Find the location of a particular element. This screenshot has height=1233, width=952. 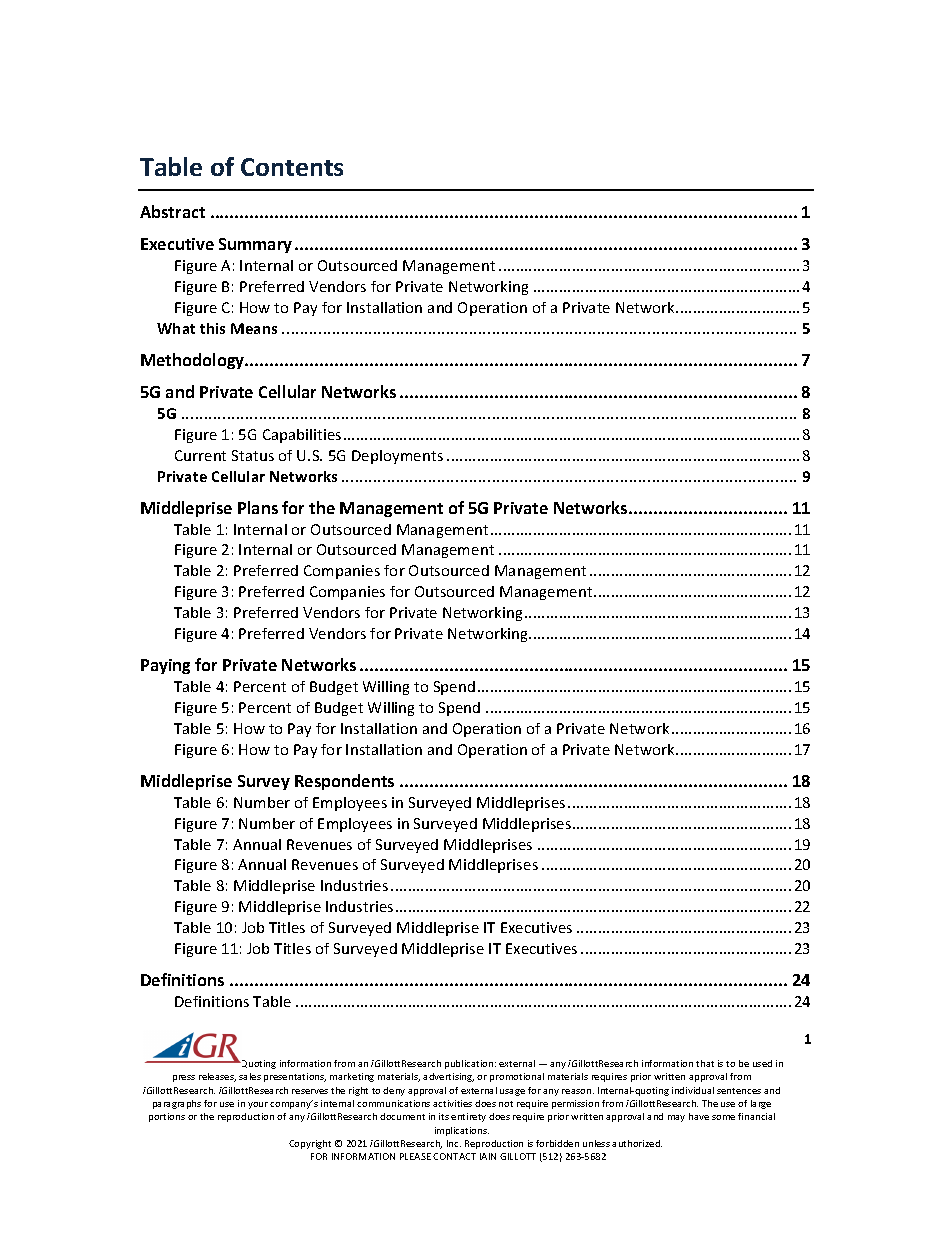

Plans is located at coordinates (258, 507).
